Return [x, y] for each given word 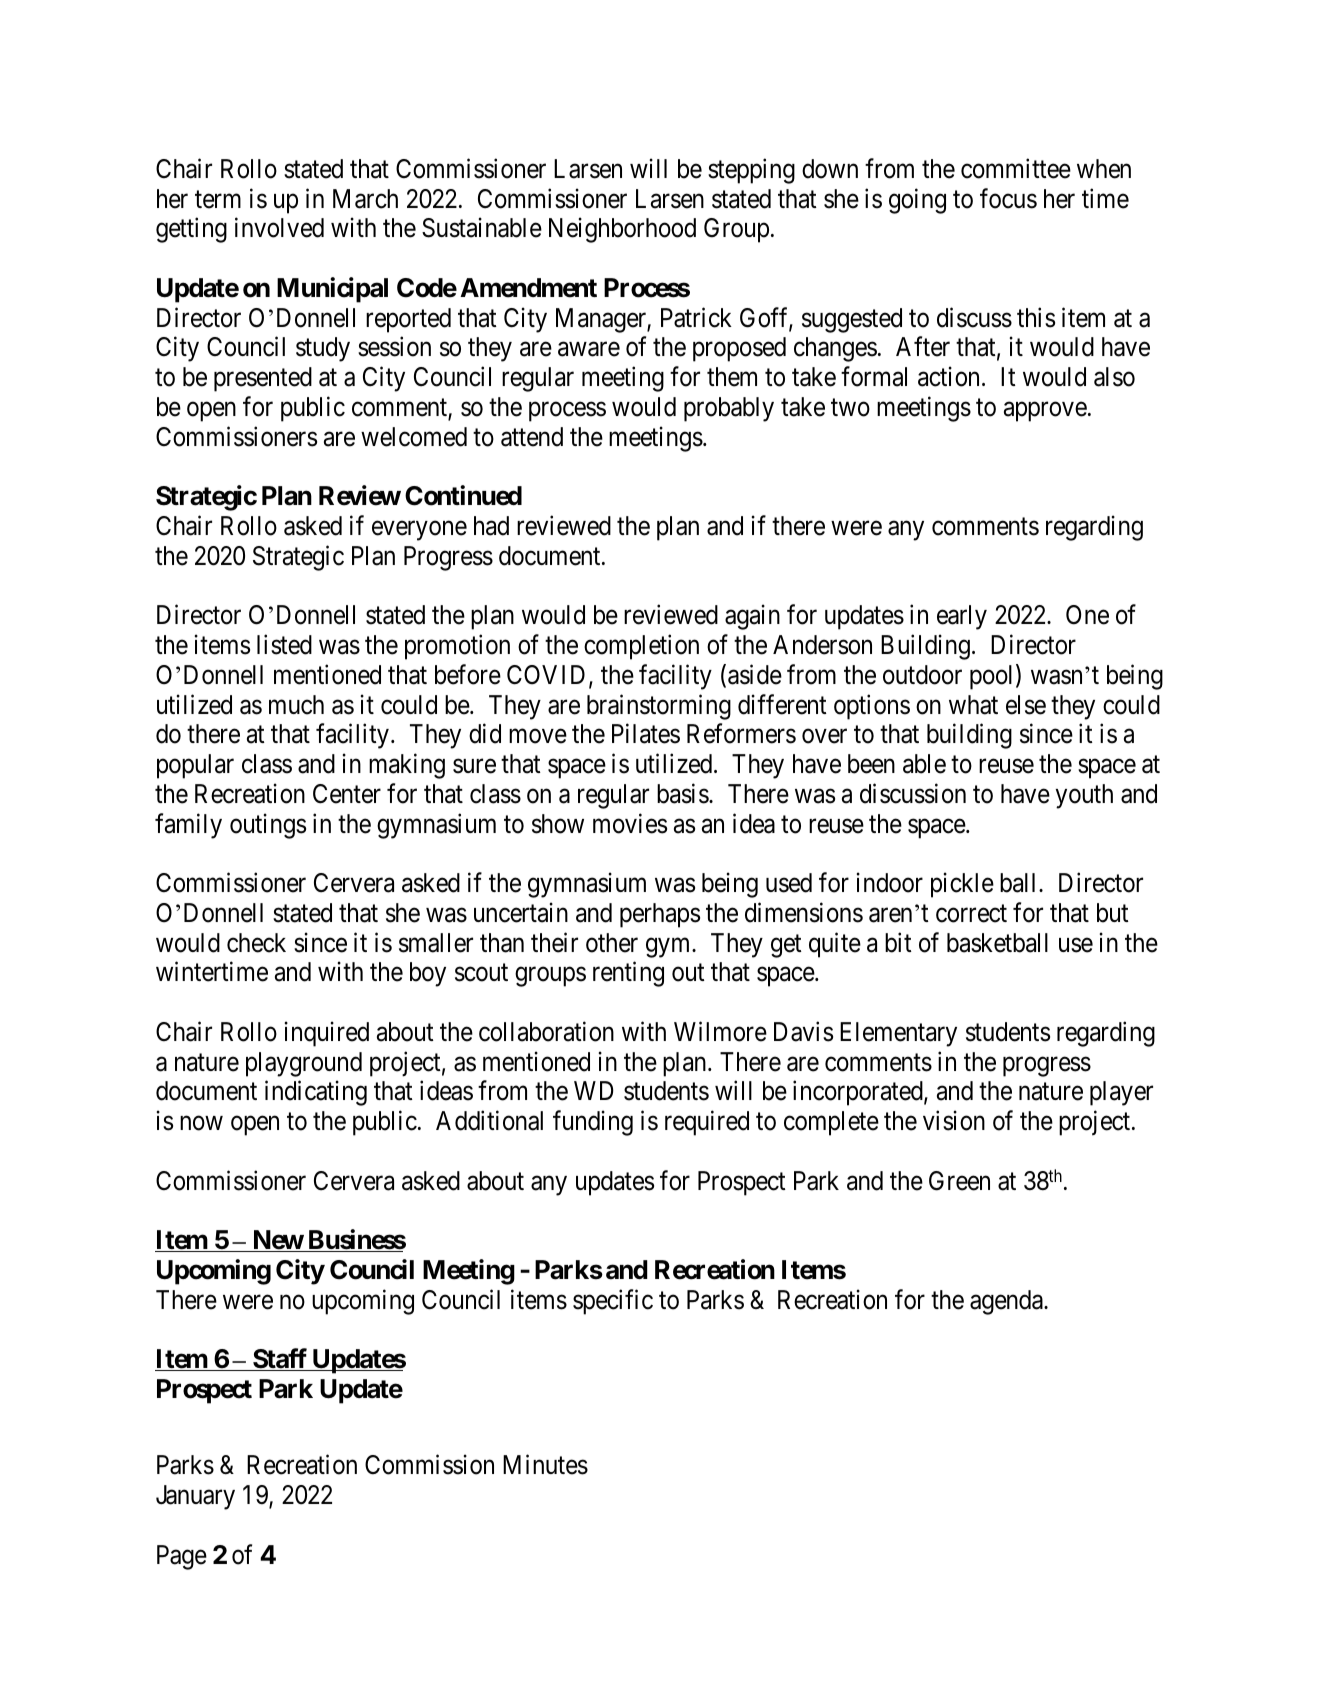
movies [630, 823]
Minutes [545, 1465]
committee [1016, 168]
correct [971, 914]
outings [268, 826]
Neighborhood [622, 230]
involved [279, 228]
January [195, 1497]
